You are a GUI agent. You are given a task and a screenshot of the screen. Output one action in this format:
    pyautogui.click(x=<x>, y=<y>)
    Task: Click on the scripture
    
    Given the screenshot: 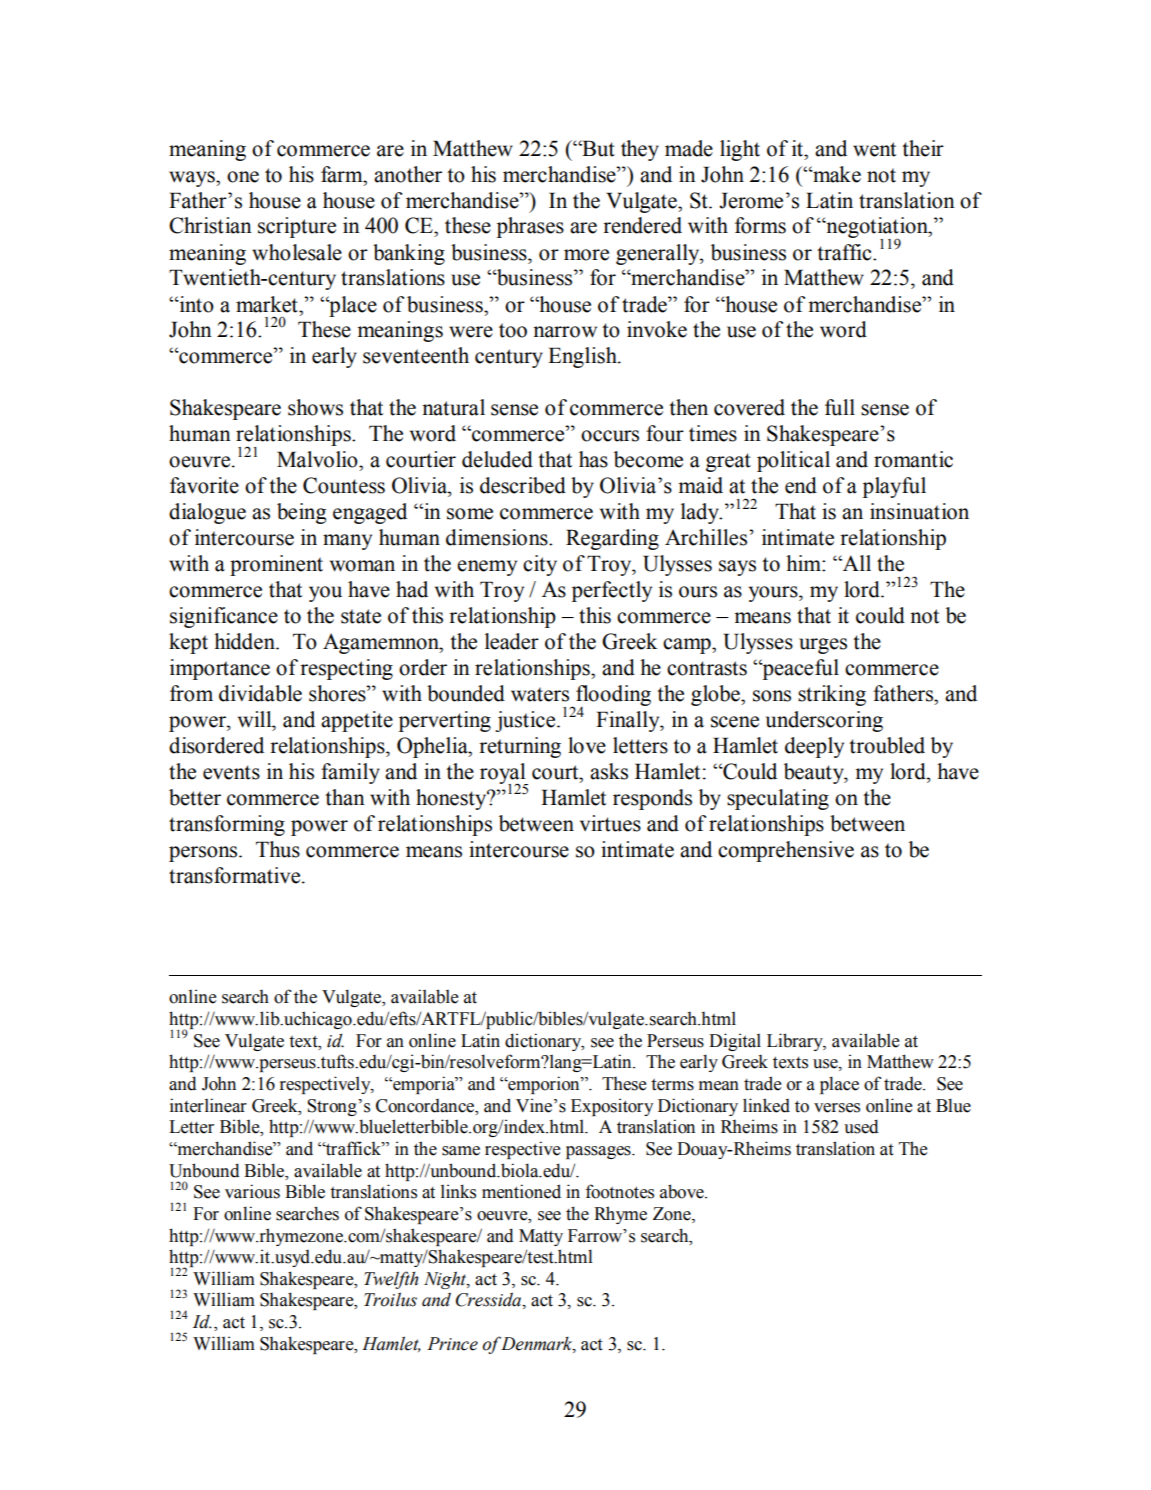 What is the action you would take?
    pyautogui.click(x=297, y=227)
